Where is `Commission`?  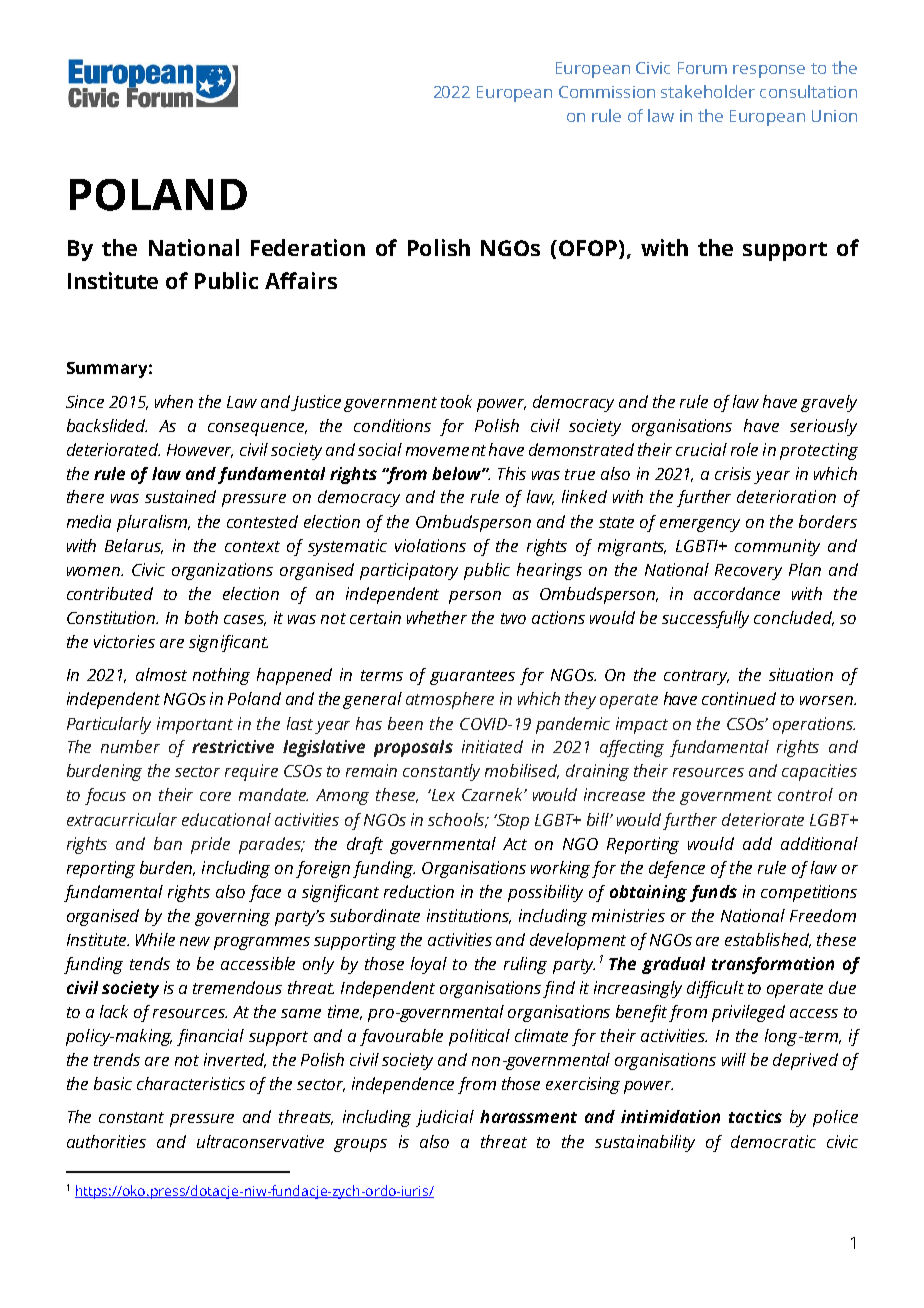 Commission is located at coordinates (607, 92).
